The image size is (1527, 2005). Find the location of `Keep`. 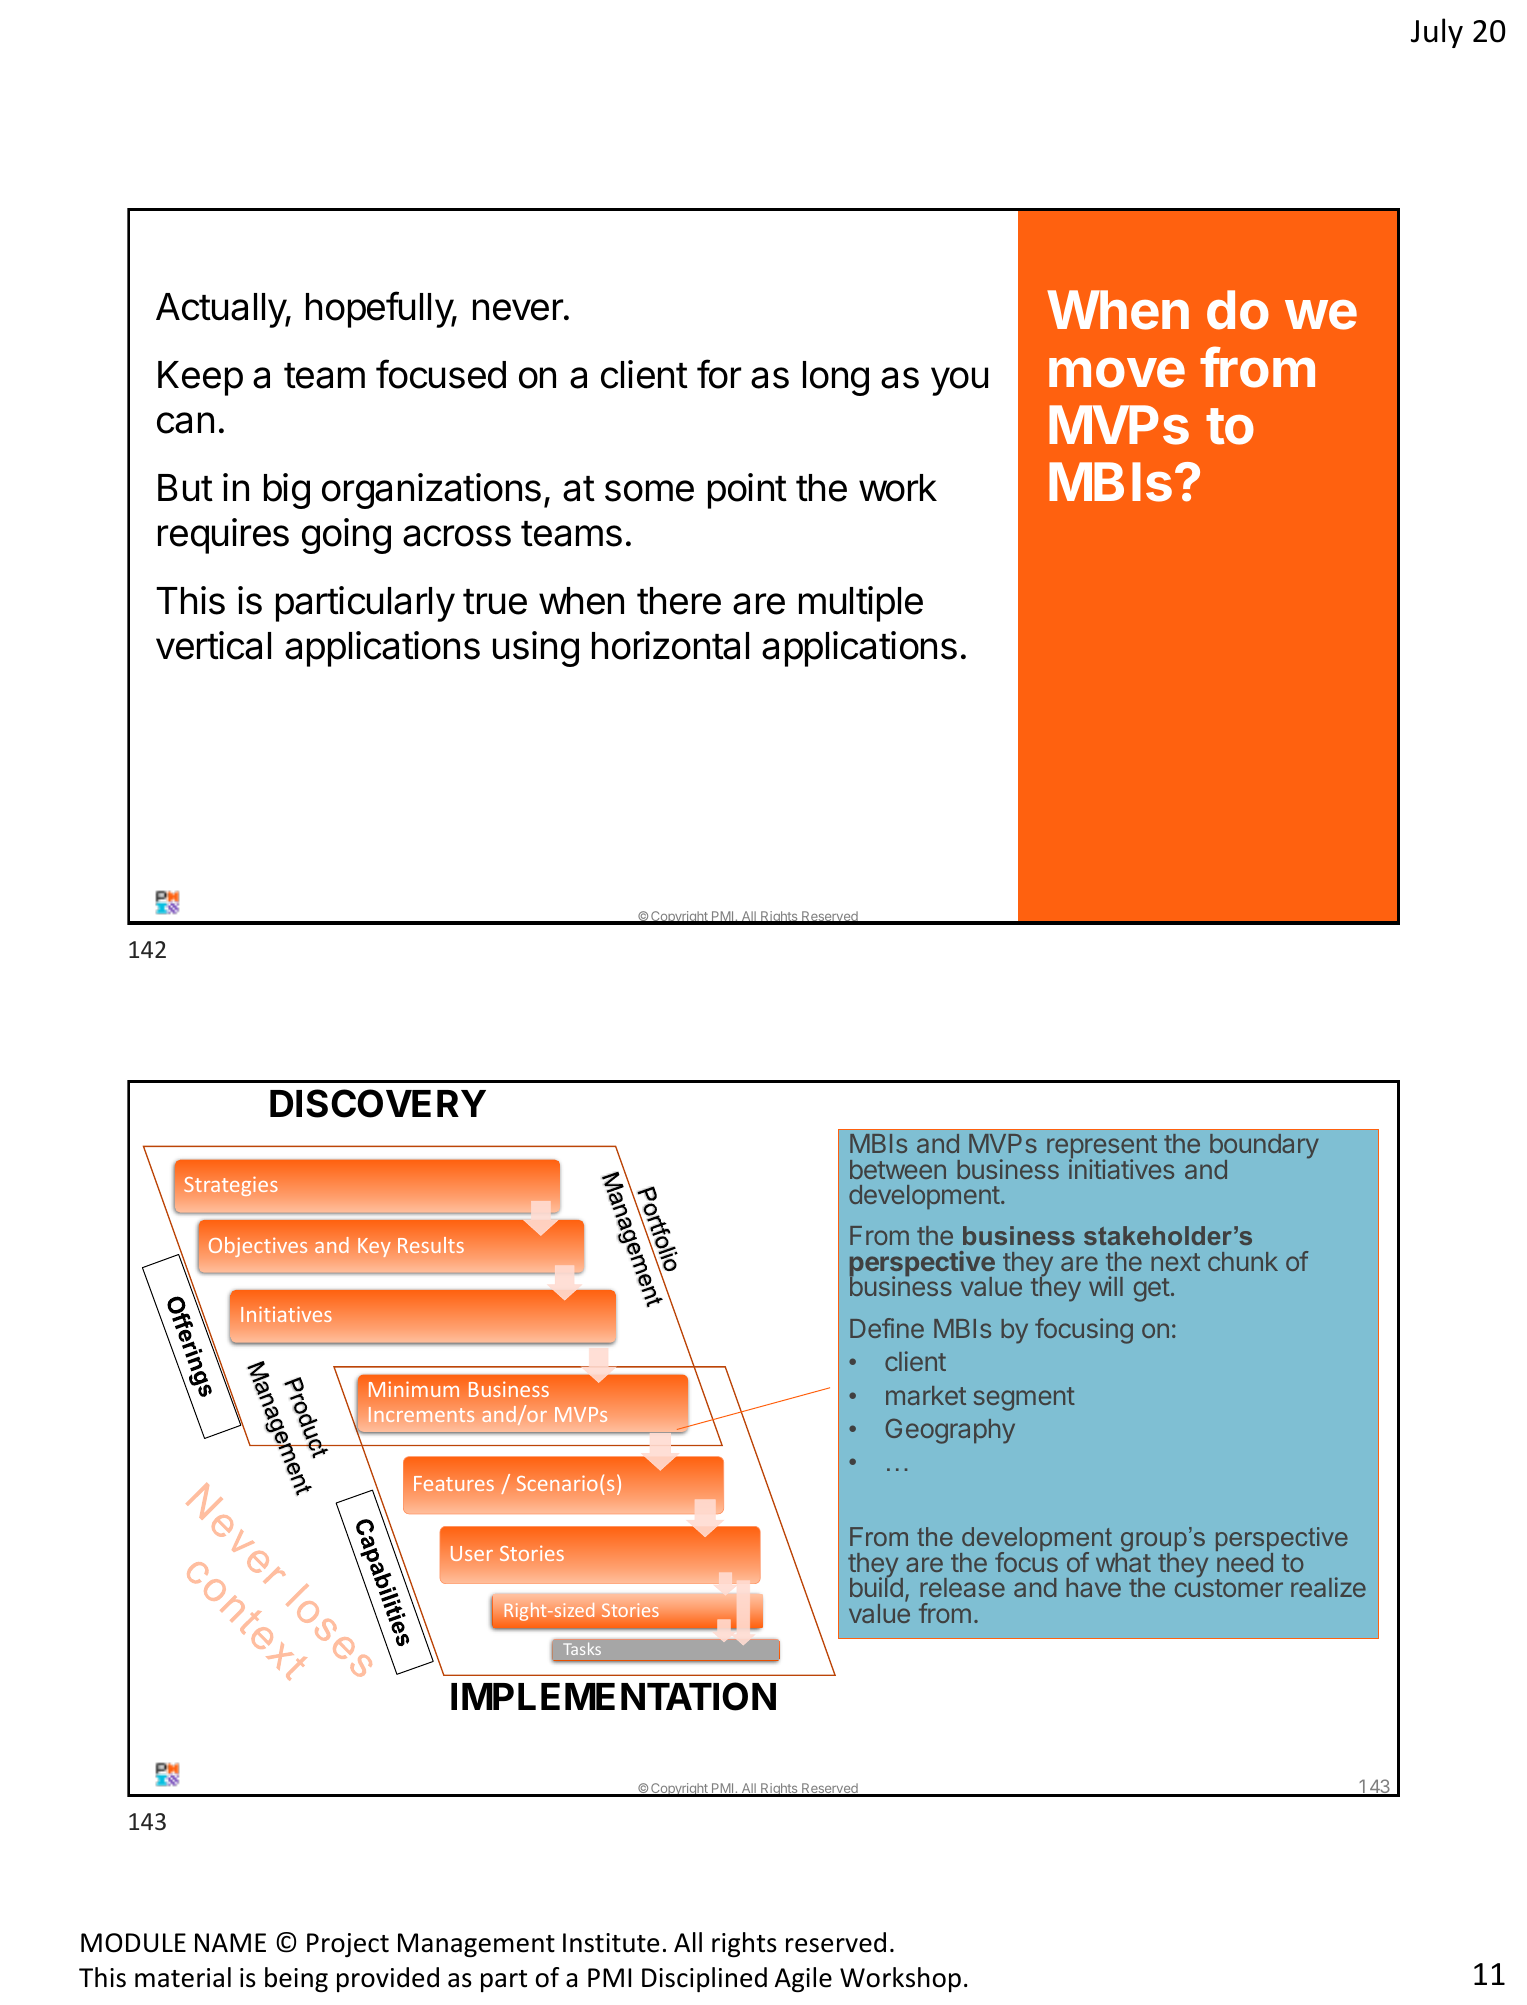

Keep is located at coordinates (200, 378).
